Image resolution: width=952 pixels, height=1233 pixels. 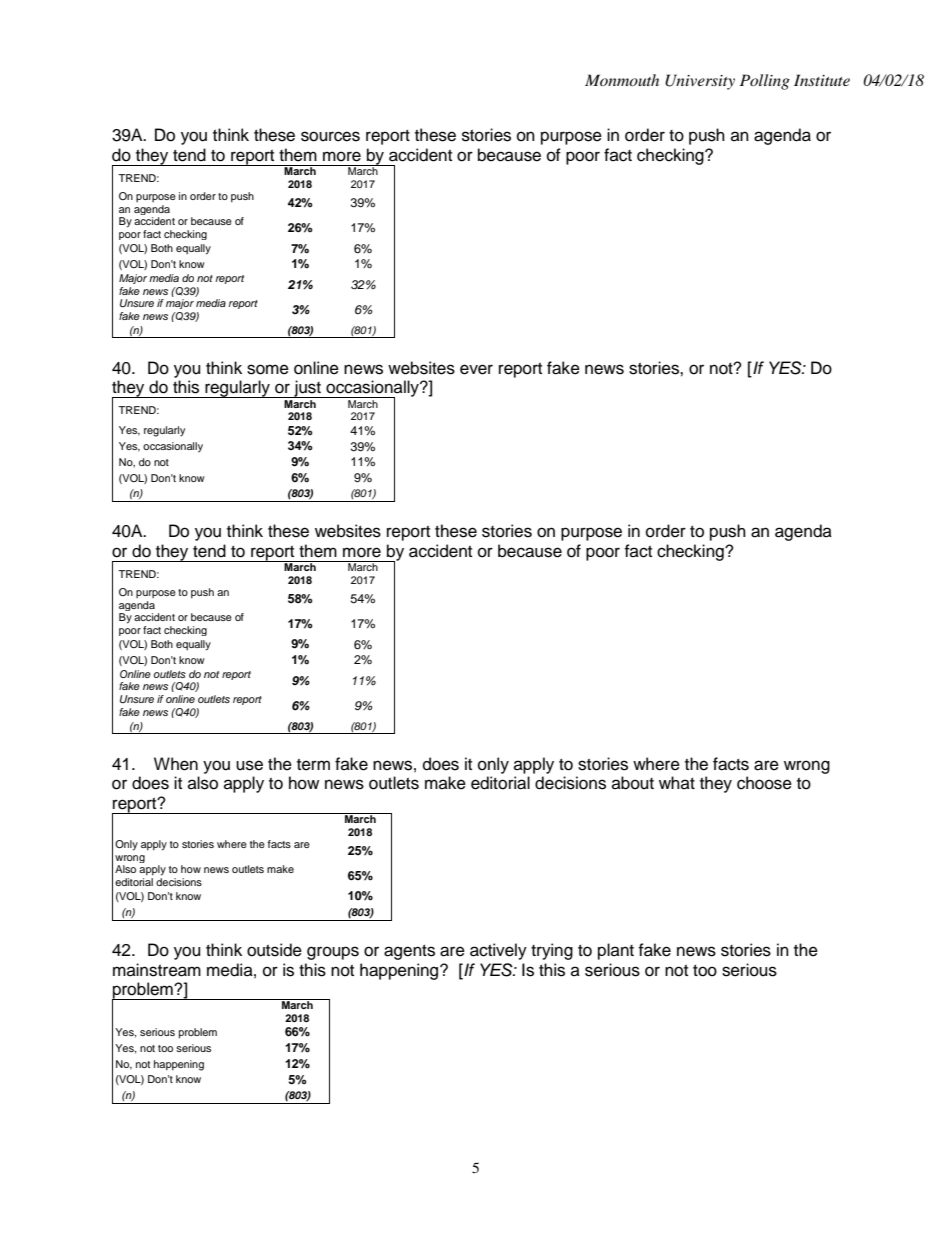 What do you see at coordinates (476, 369) in the page?
I see `ever` at bounding box center [476, 369].
